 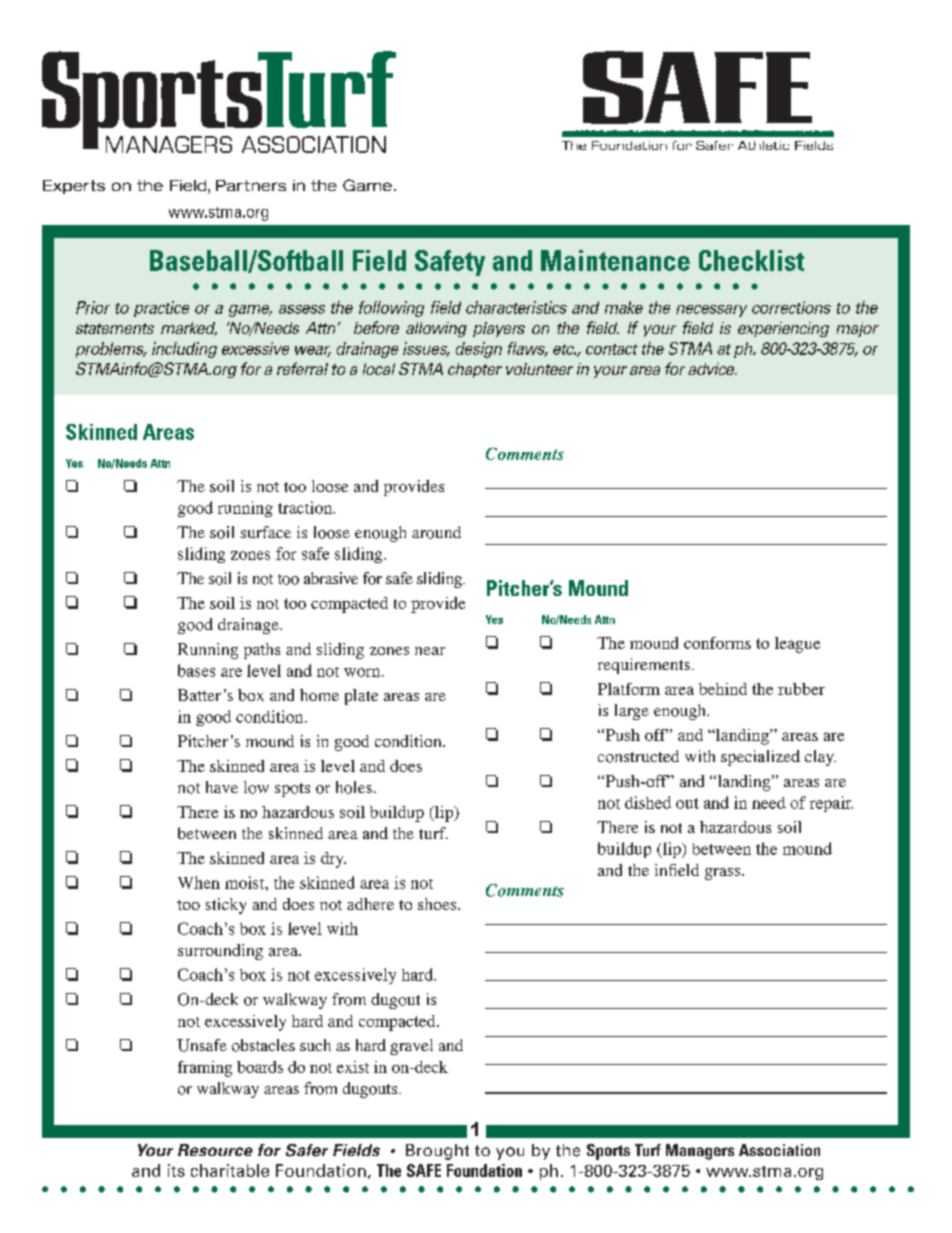 I want to click on near, so click(x=430, y=651).
